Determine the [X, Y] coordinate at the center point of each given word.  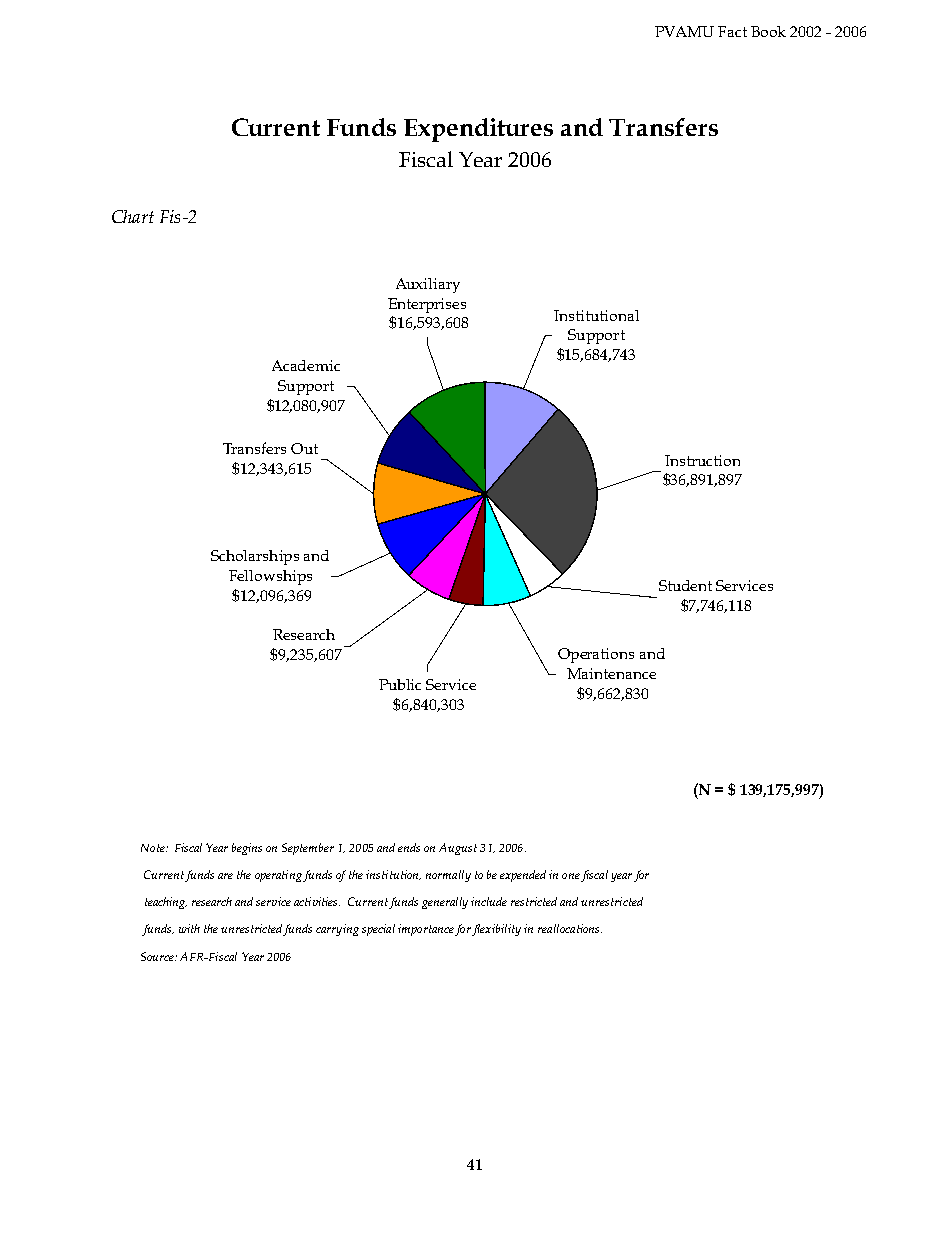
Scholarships [255, 557]
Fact [732, 31]
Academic [306, 365]
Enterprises [427, 305]
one [571, 876]
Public [400, 684]
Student [685, 585]
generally [445, 903]
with [189, 928]
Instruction [702, 460]
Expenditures [478, 130]
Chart [133, 216]
